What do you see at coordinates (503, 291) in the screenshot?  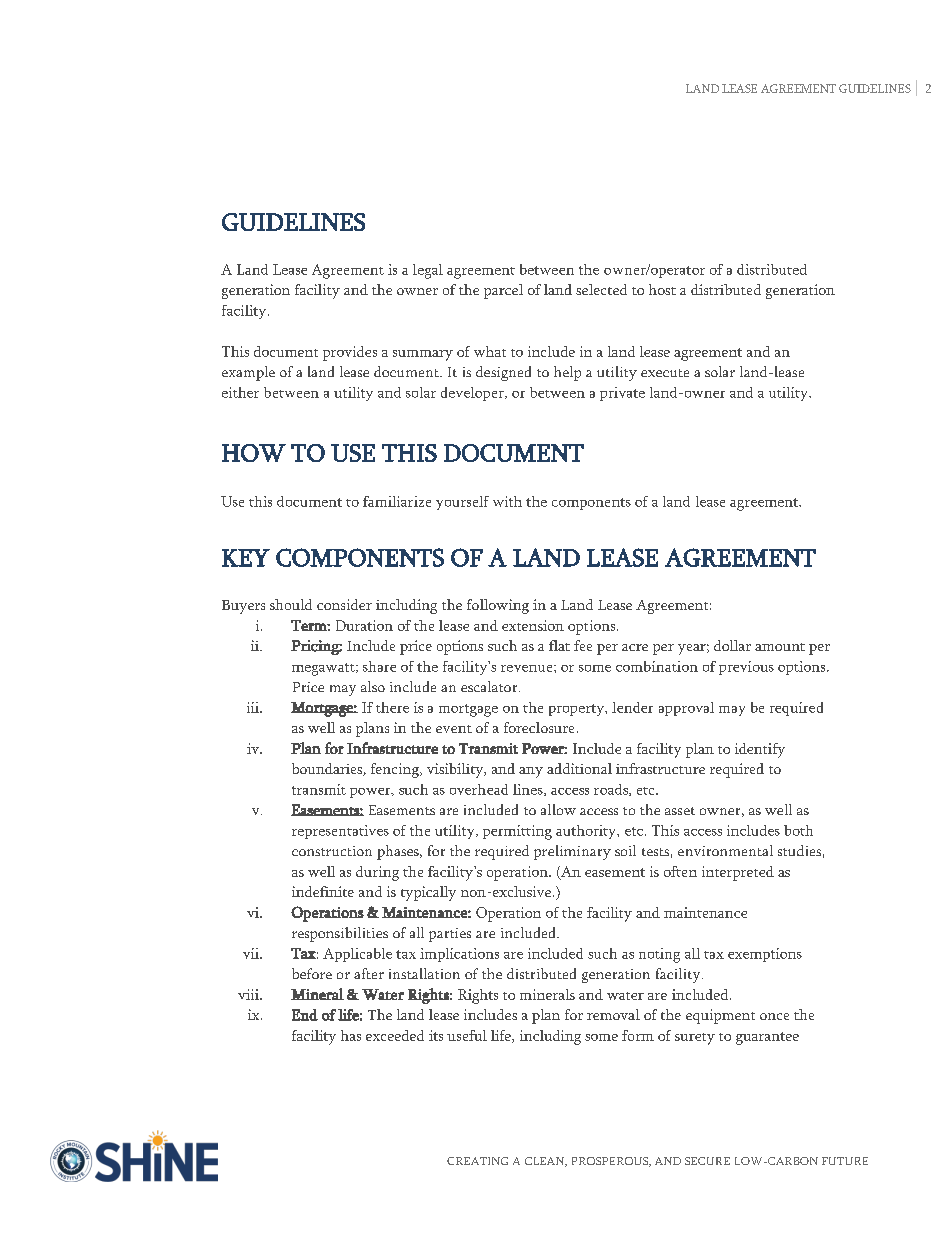 I see `parcel` at bounding box center [503, 291].
